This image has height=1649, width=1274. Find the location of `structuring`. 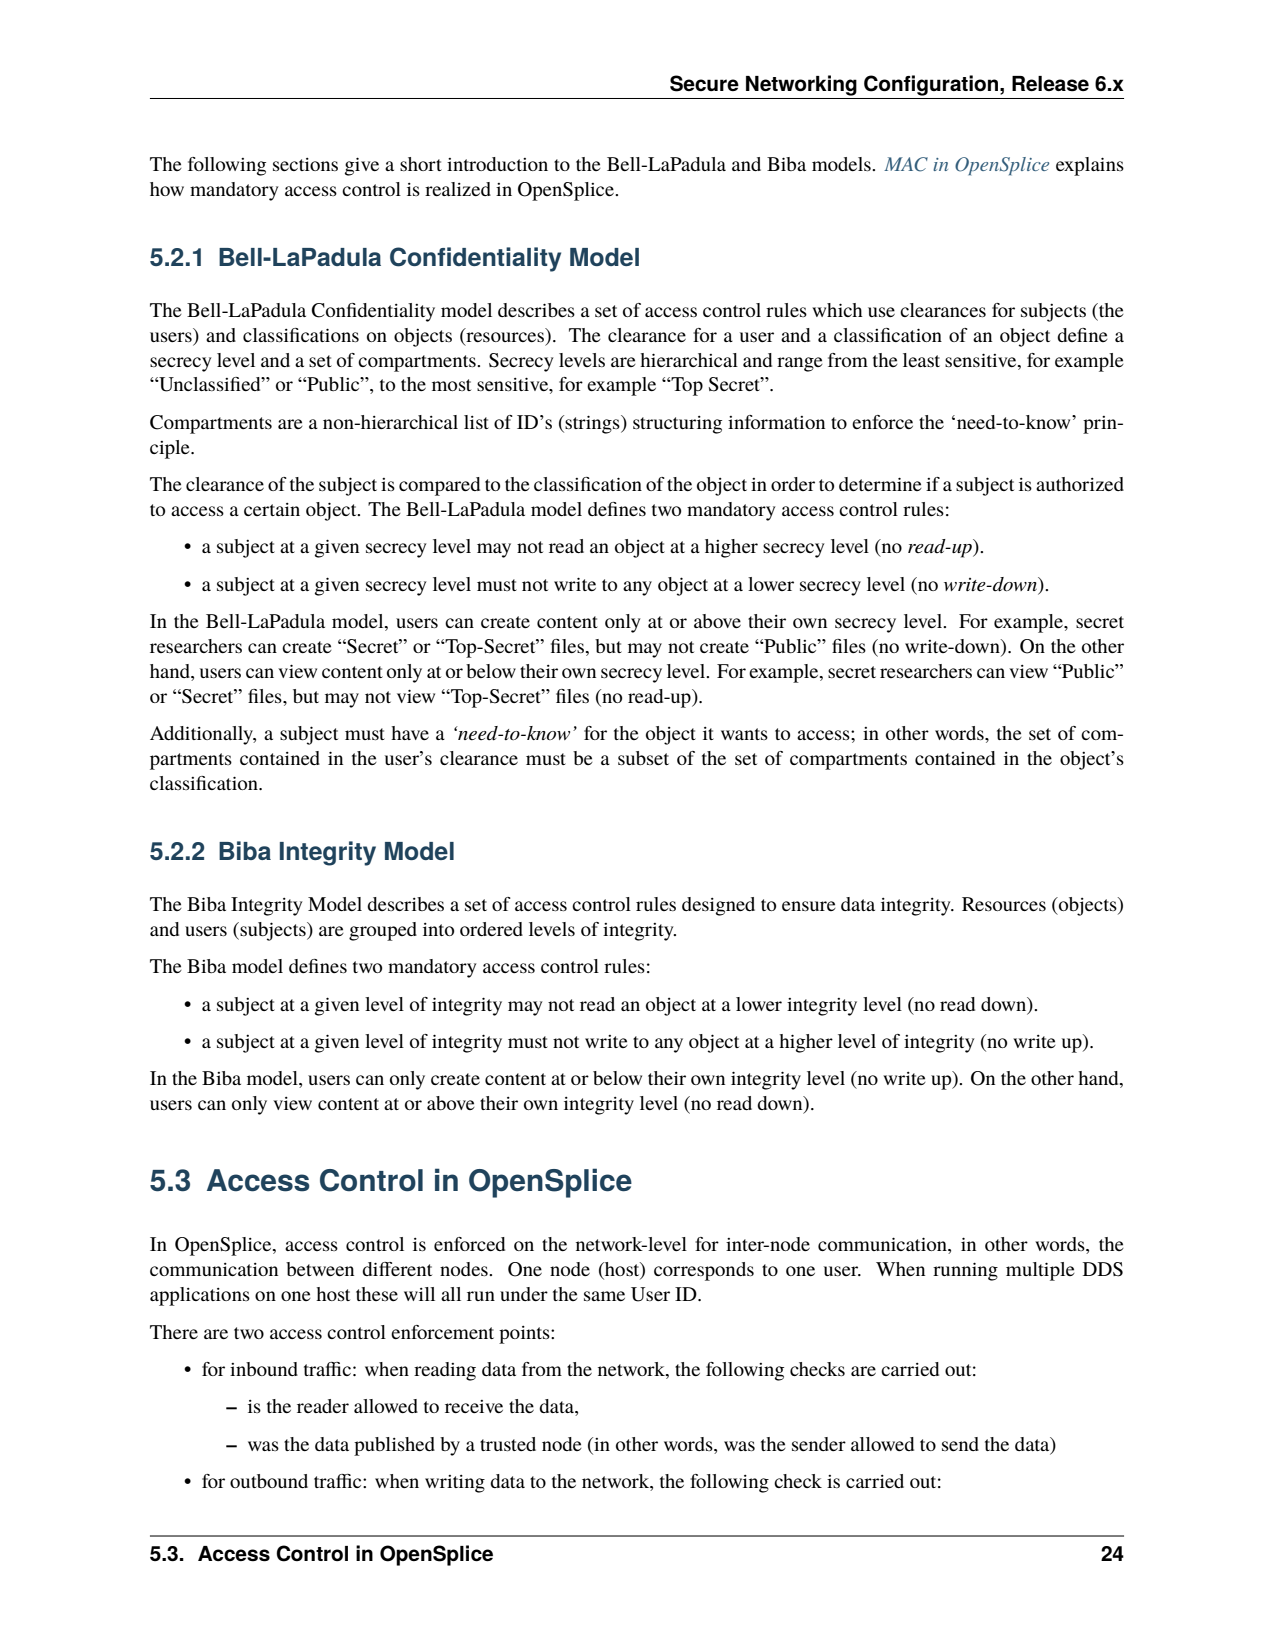

structuring is located at coordinates (677, 425).
